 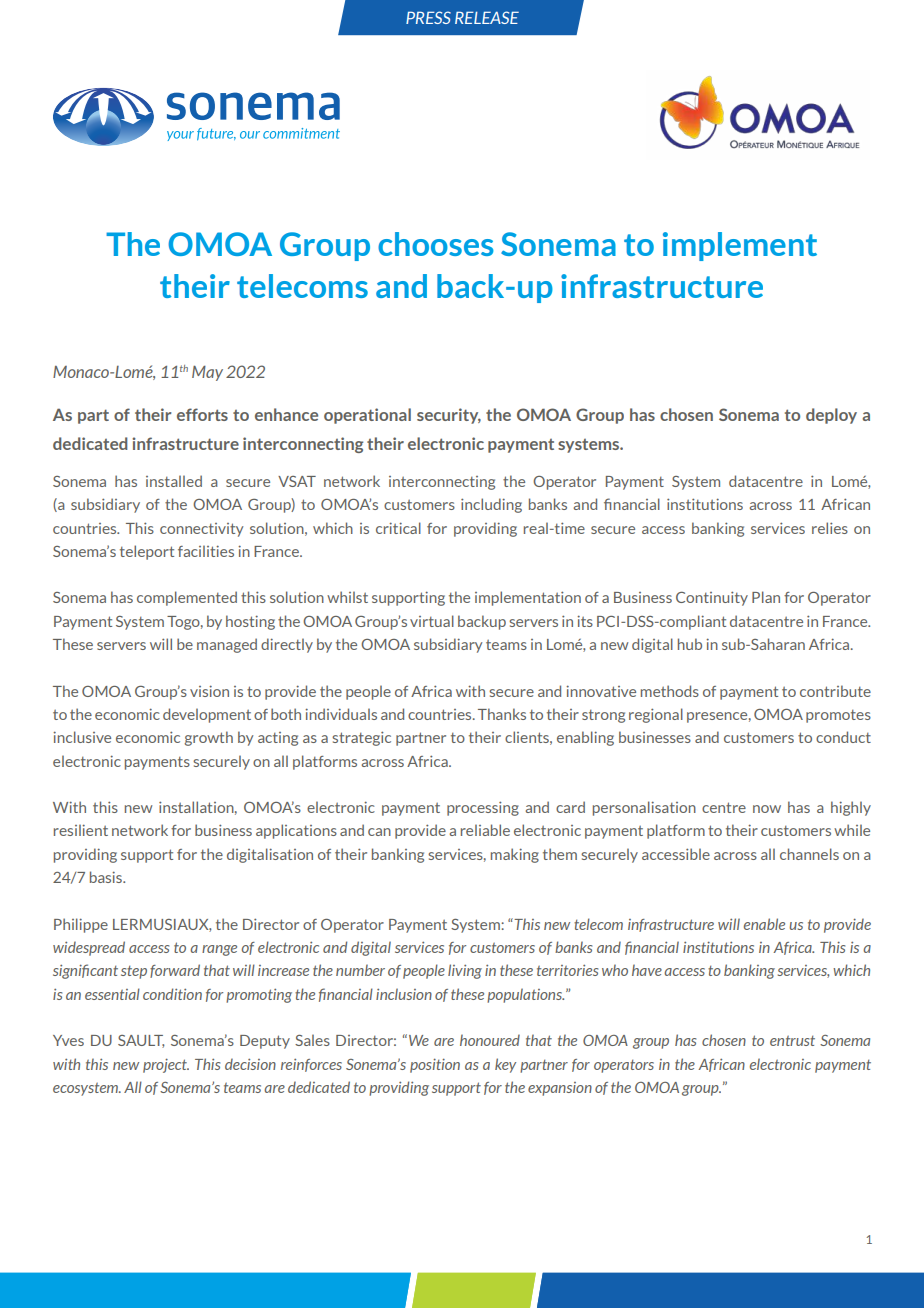 What do you see at coordinates (449, 416) in the screenshot?
I see `security` at bounding box center [449, 416].
